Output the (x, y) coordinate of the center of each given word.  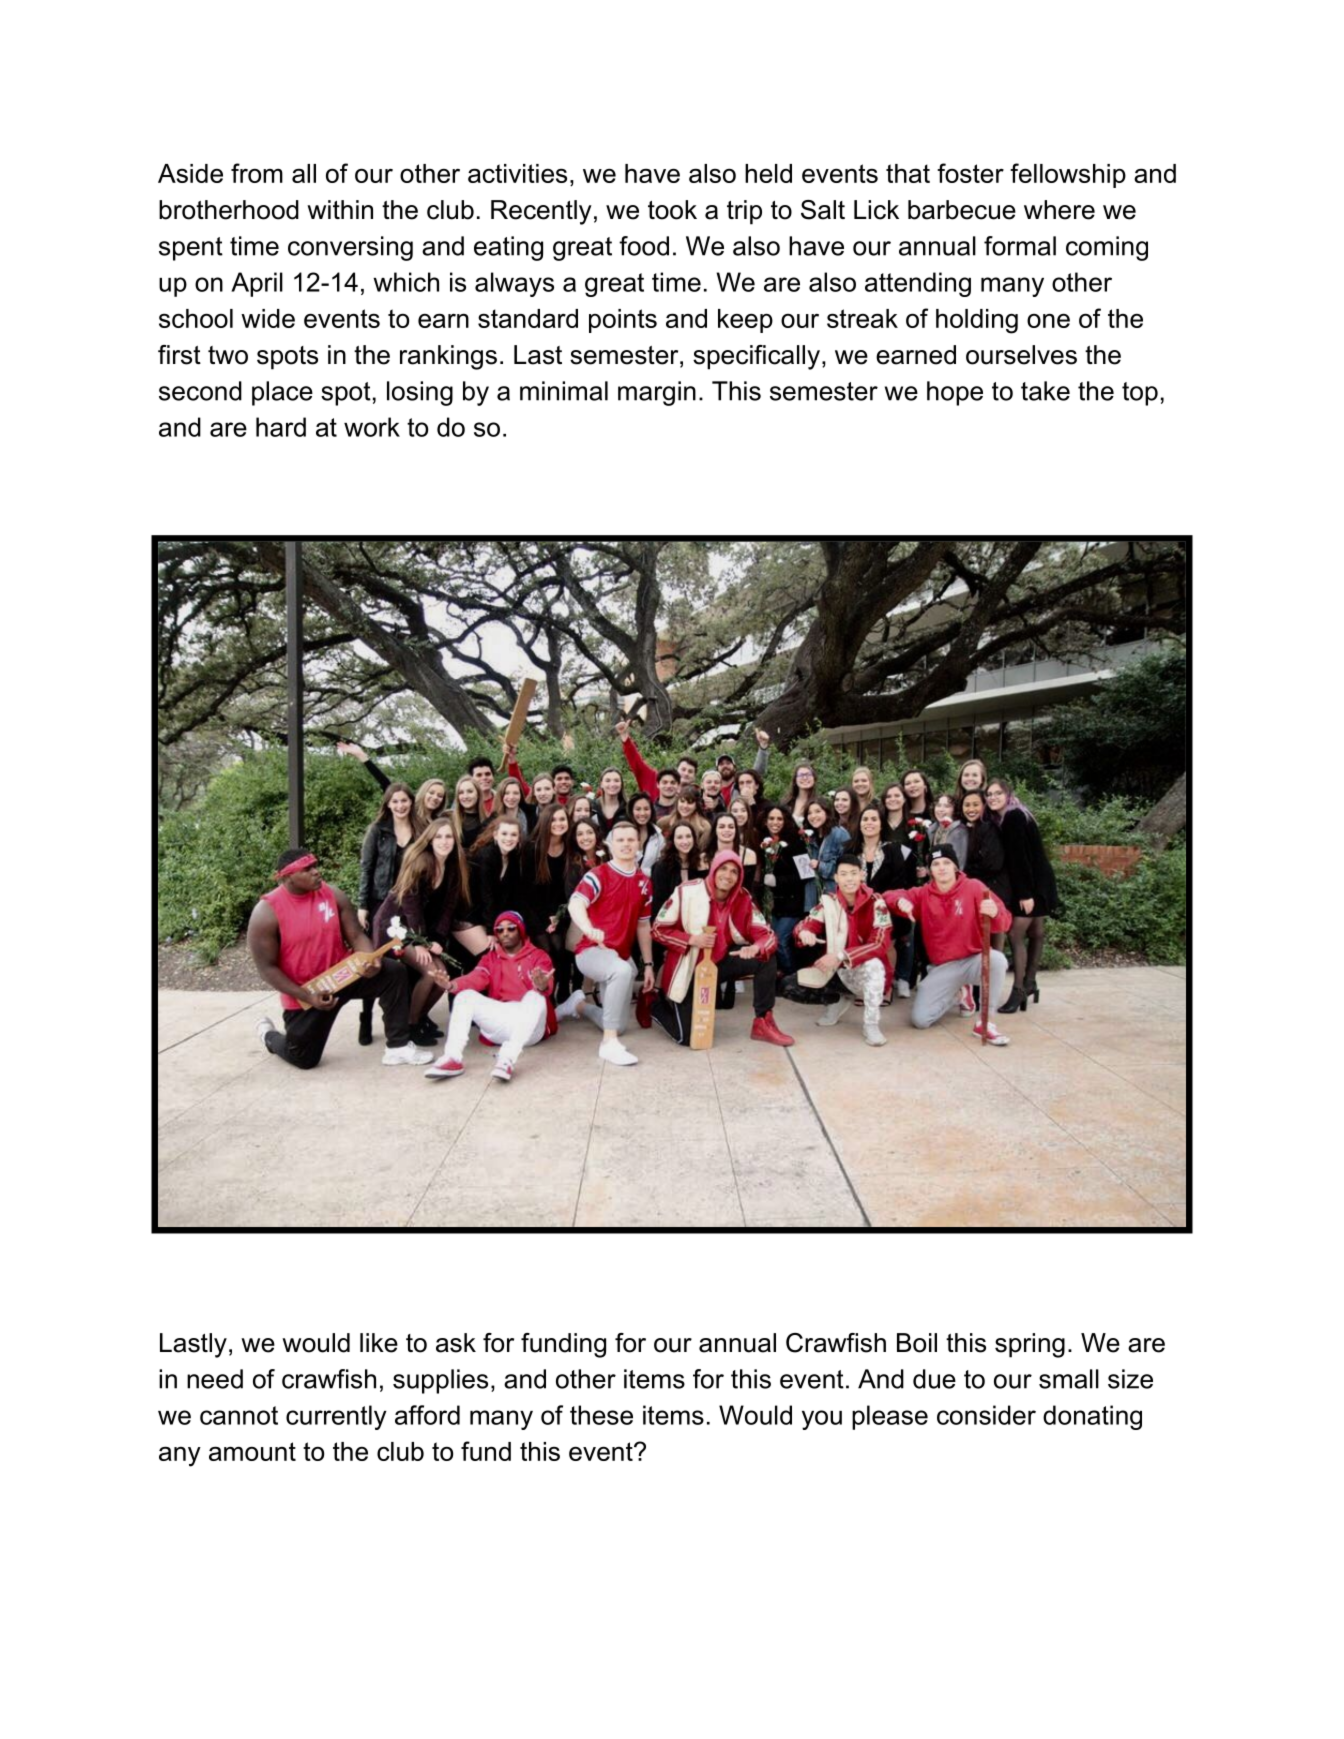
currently (336, 1417)
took (672, 210)
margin (657, 393)
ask (456, 1343)
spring (1030, 1345)
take (1045, 391)
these (601, 1415)
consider (986, 1415)
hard (281, 427)
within (340, 209)
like (379, 1343)
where (1059, 210)
